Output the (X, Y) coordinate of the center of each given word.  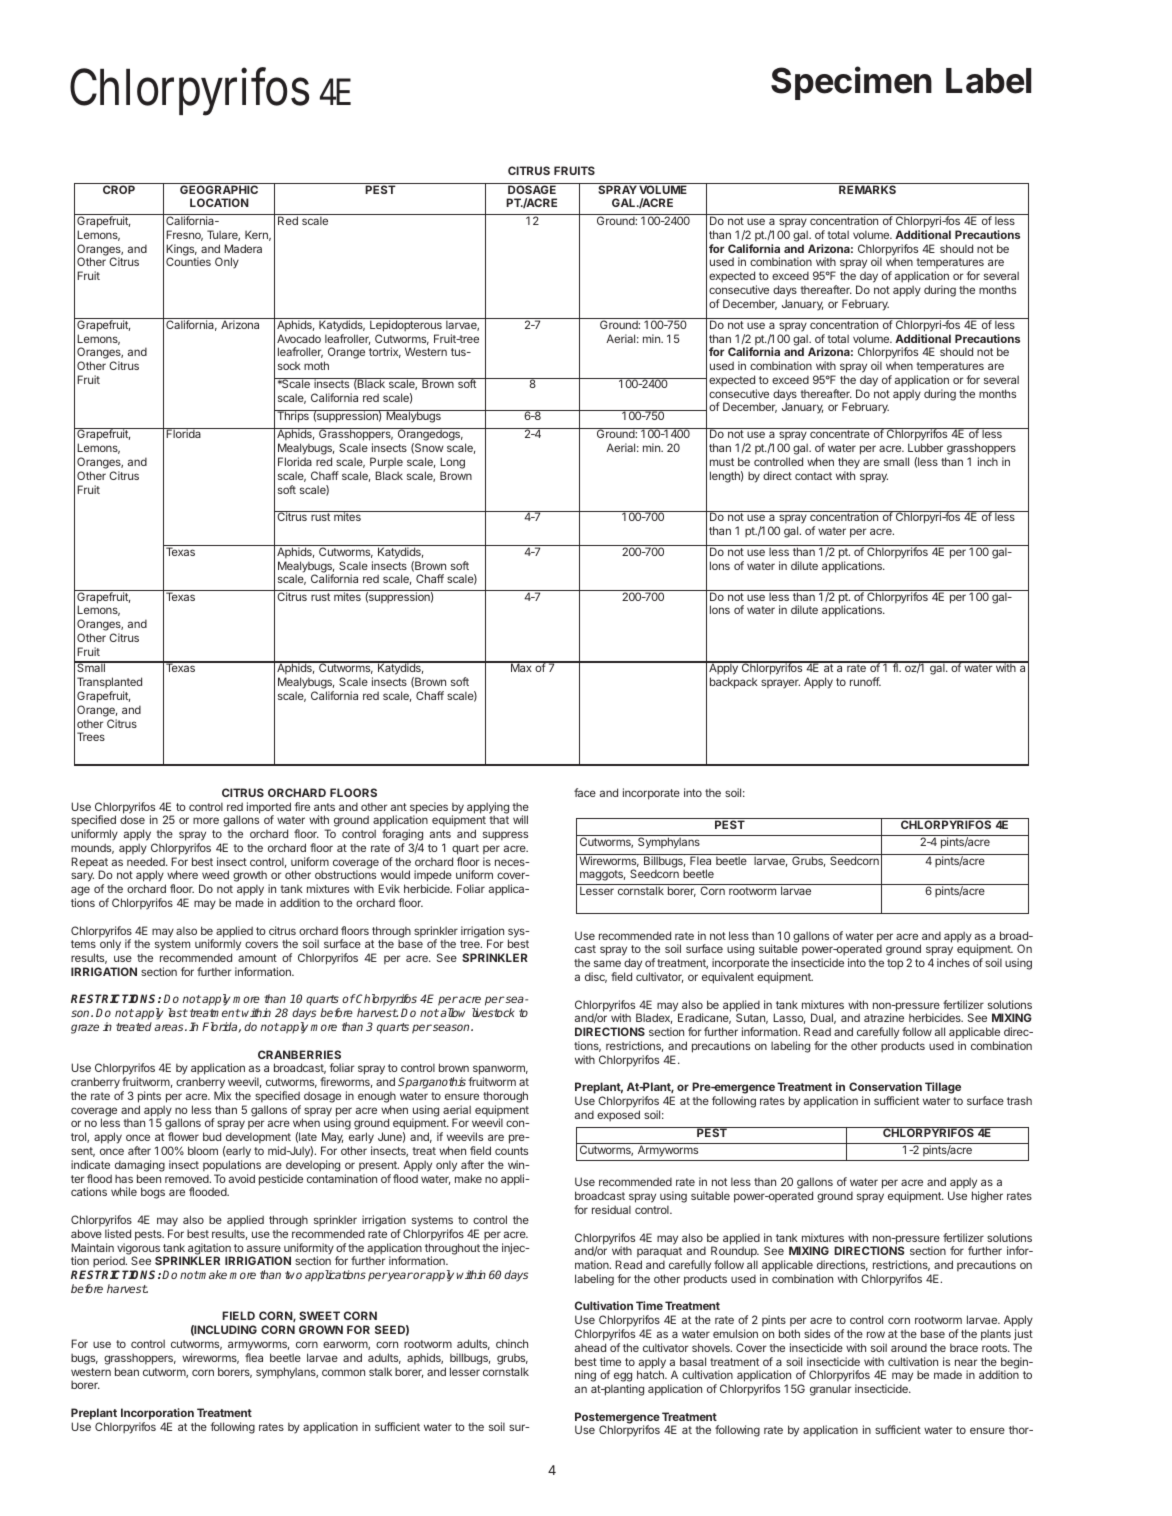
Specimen (851, 83)
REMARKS (868, 188)
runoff (865, 681)
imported (269, 809)
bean (127, 1371)
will (520, 819)
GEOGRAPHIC (219, 188)
